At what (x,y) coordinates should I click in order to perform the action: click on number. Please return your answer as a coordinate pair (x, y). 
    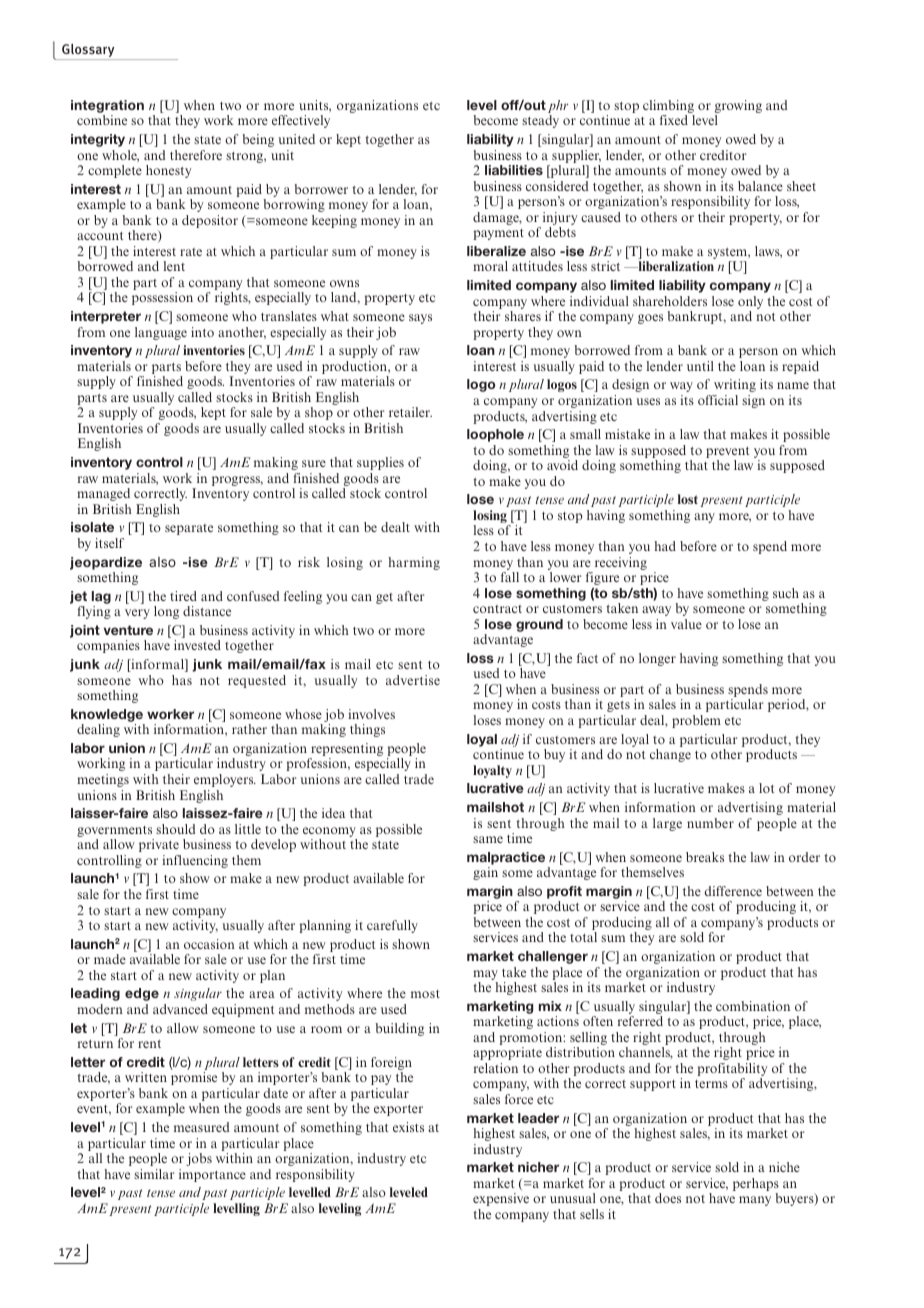
    Looking at the image, I should click on (710, 823).
